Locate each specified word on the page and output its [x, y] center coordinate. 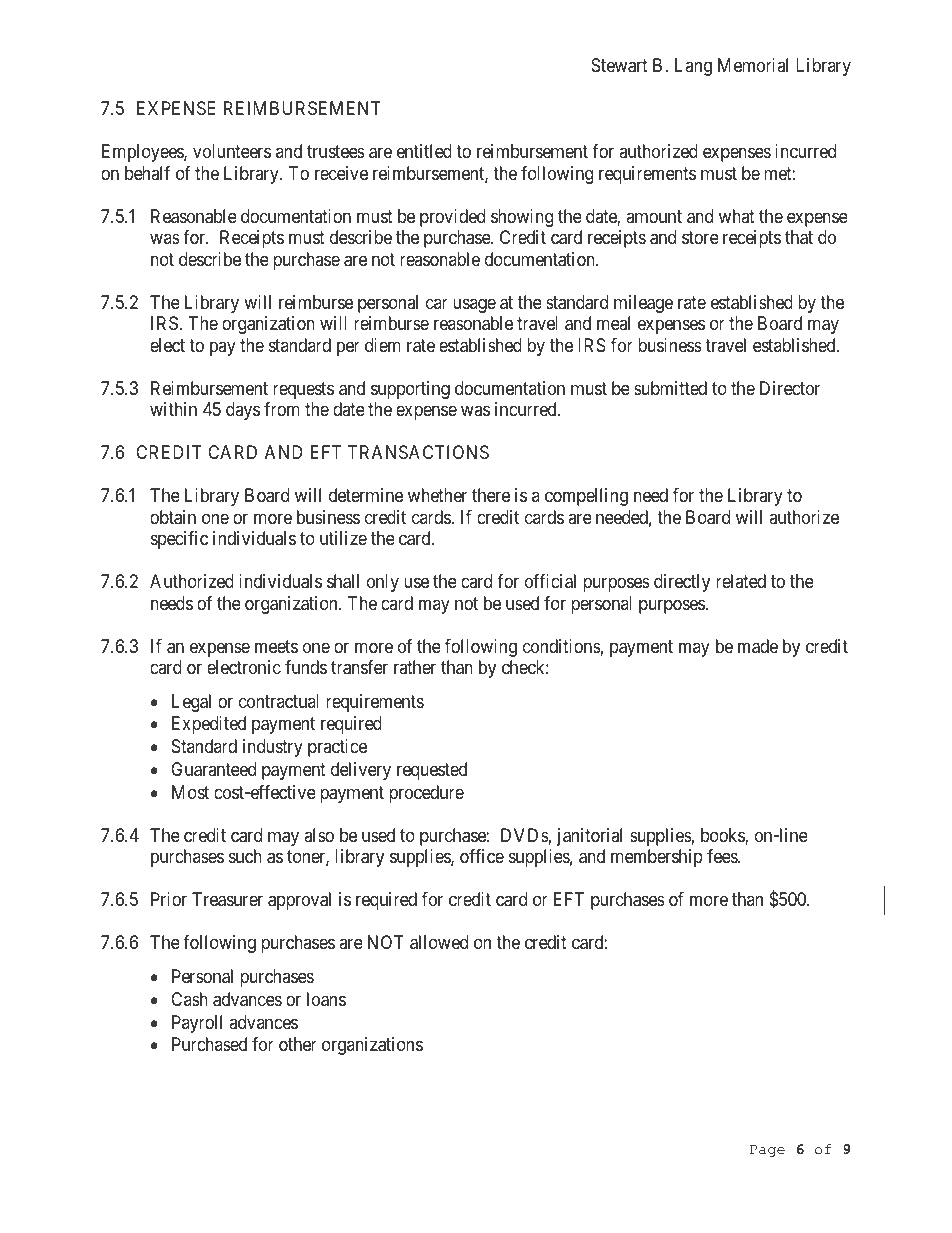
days [243, 411]
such [245, 856]
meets [276, 646]
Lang [693, 67]
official [550, 581]
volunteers [232, 151]
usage [474, 305]
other [298, 1044]
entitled [424, 151]
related [741, 581]
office [482, 856]
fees [723, 856]
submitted [670, 388]
